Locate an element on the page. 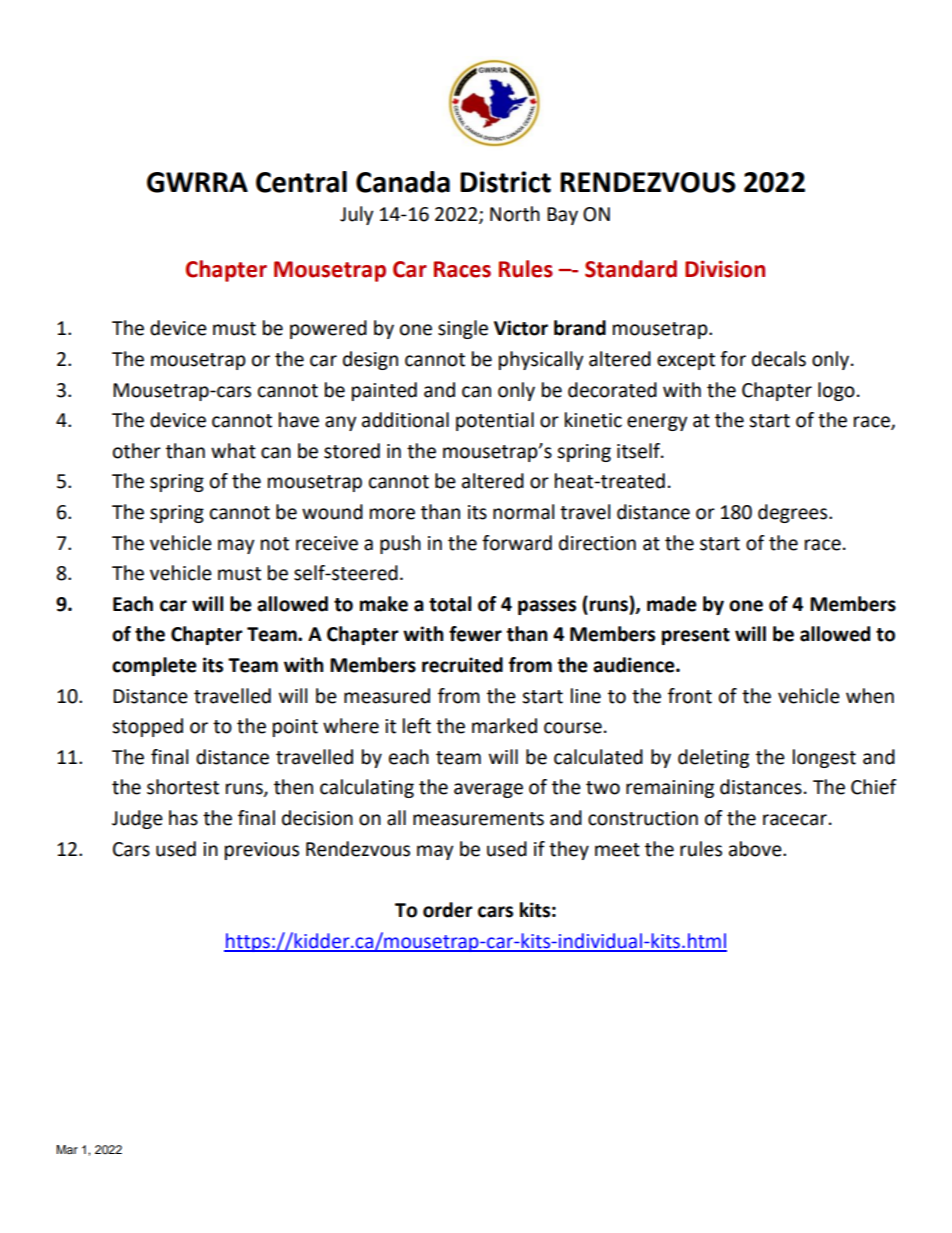 This page has width=952, height=1233. complete is located at coordinates (154, 666).
